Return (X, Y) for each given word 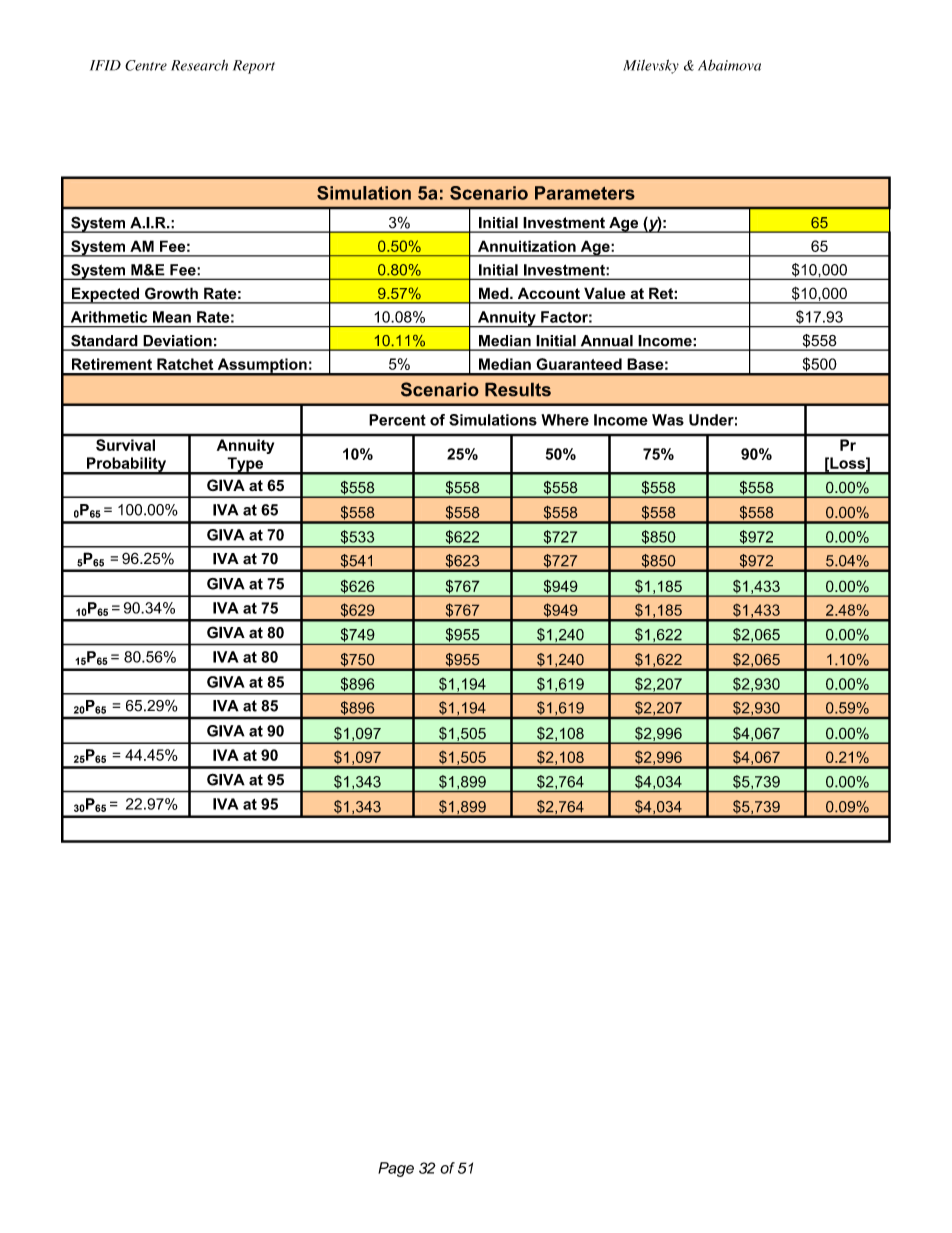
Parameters (585, 193)
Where (565, 420)
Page (396, 1169)
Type (245, 465)
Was (668, 420)
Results (518, 389)
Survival (125, 445)
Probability (126, 465)
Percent (397, 420)
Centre (146, 65)
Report (254, 67)
